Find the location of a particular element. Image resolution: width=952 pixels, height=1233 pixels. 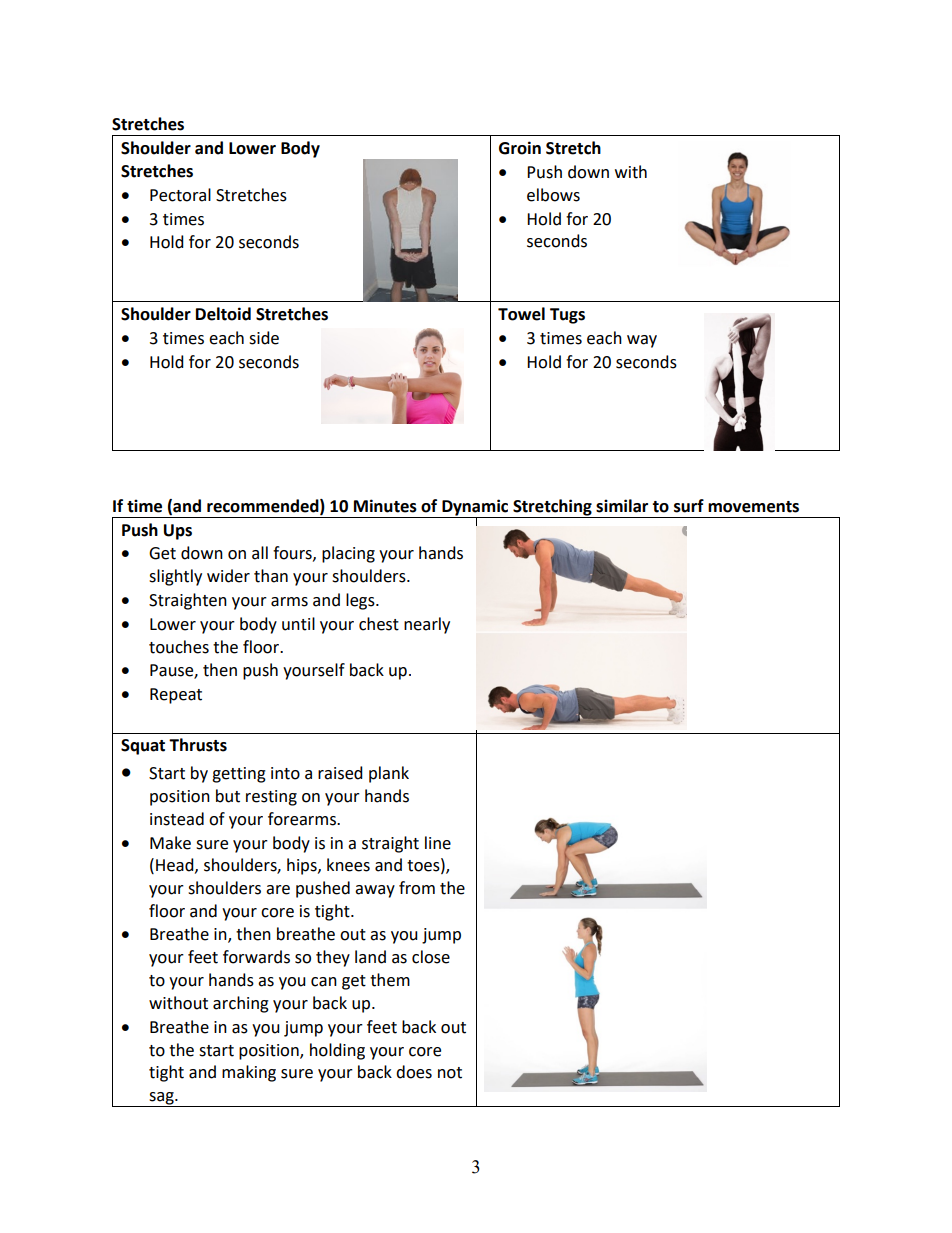

surf is located at coordinates (689, 506).
